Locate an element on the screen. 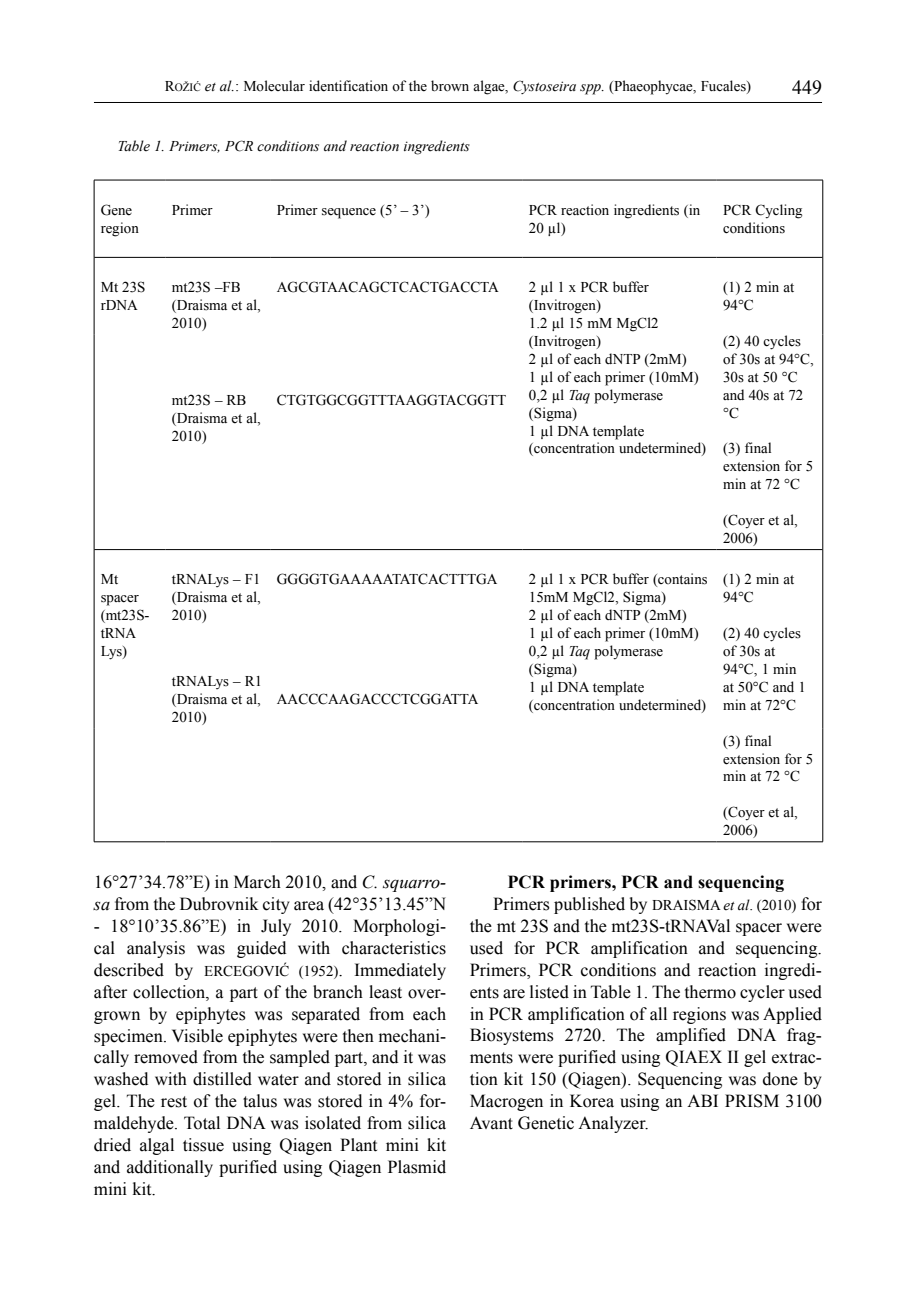  brown is located at coordinates (450, 86).
